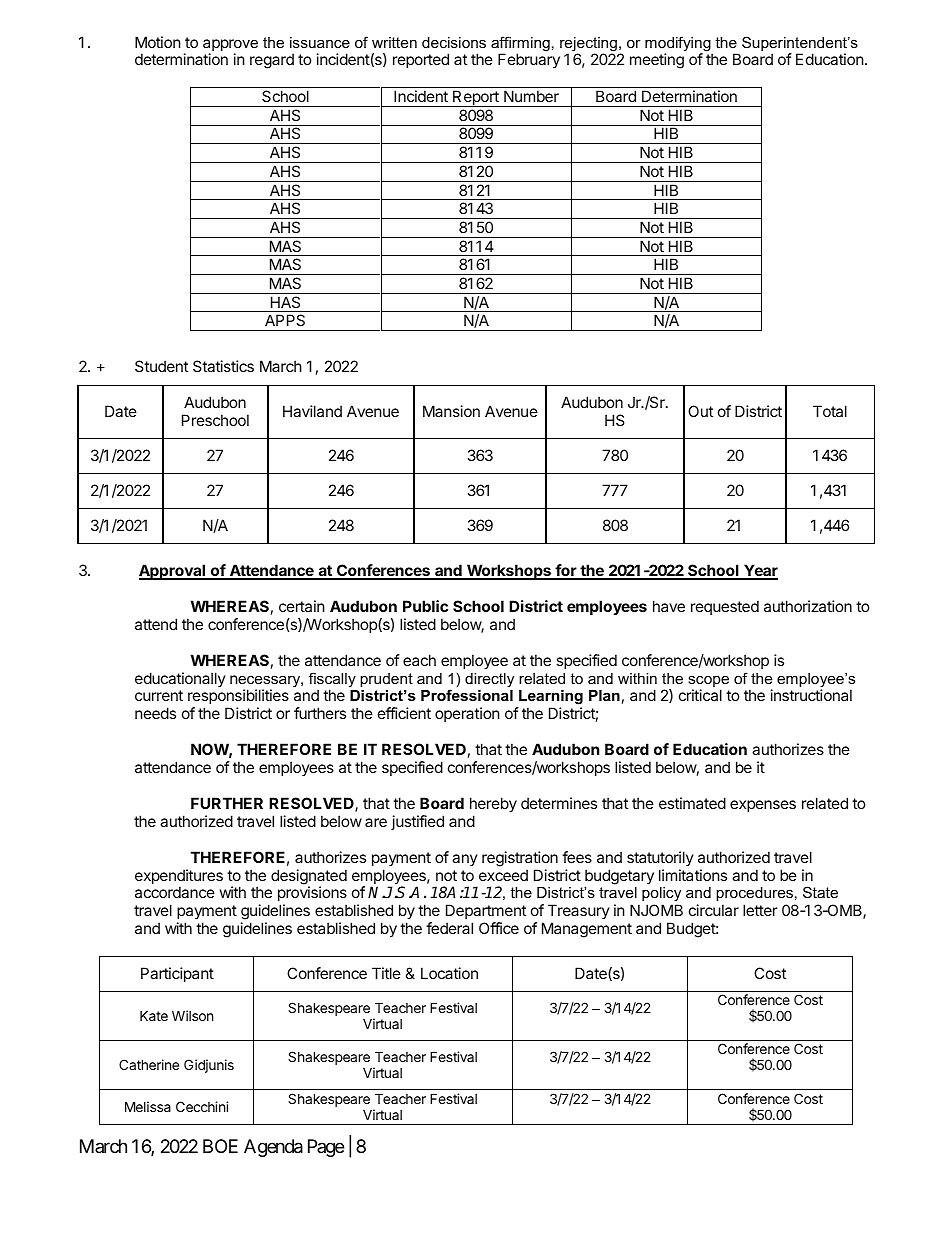  Describe the element at coordinates (230, 46) in the page. I see `approve` at that location.
